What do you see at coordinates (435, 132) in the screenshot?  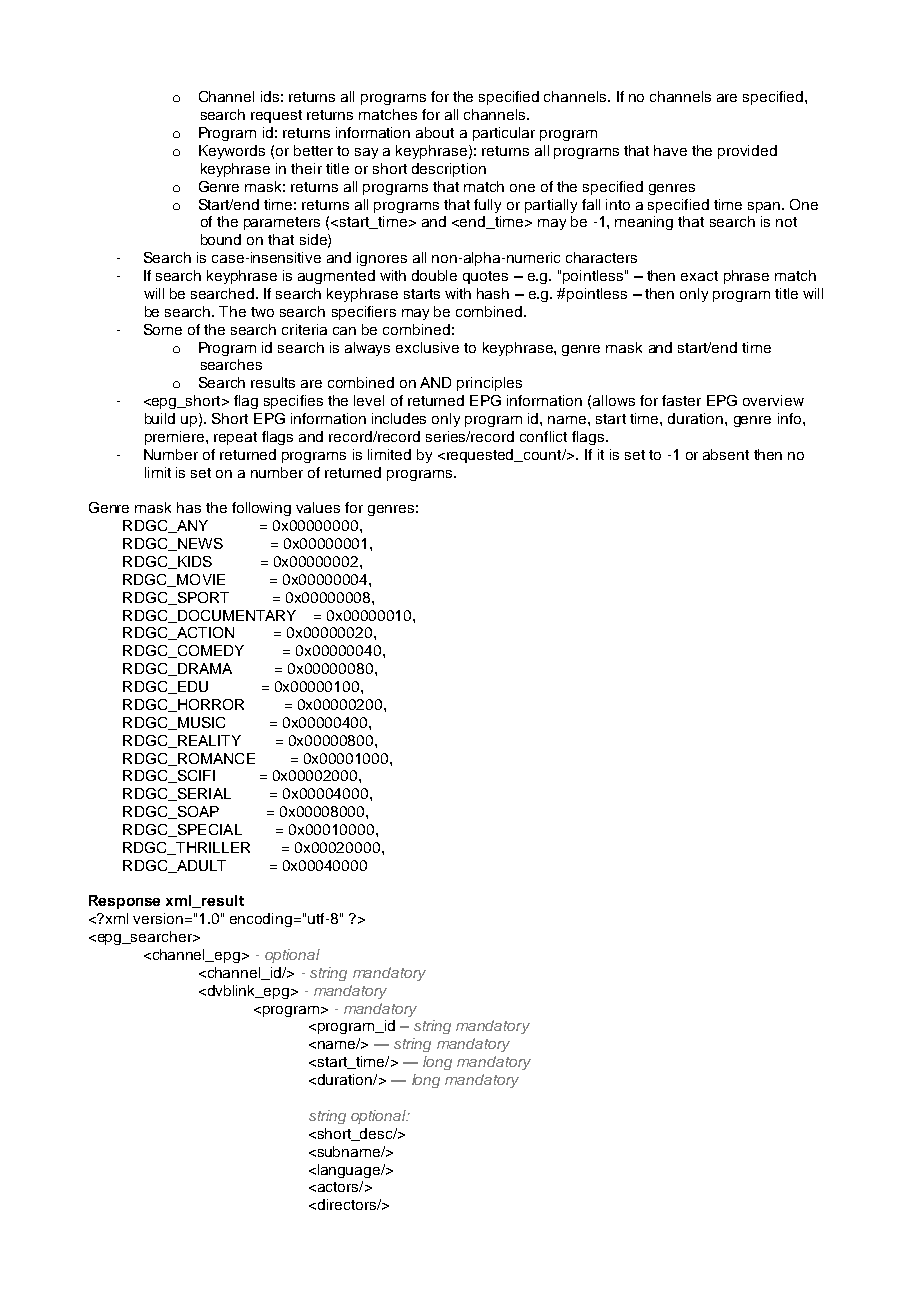 I see `about` at bounding box center [435, 132].
